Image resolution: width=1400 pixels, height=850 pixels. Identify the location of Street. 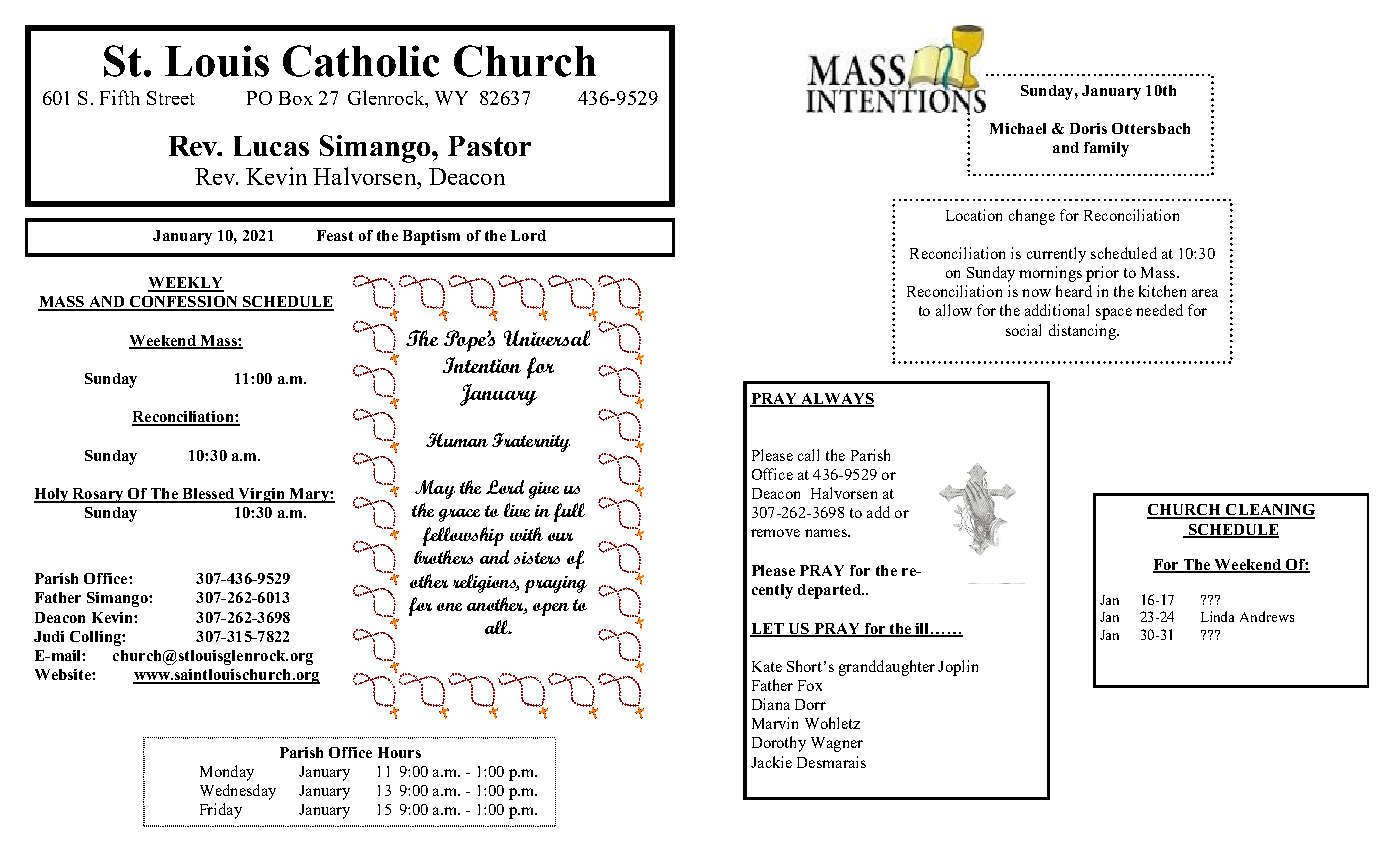
(171, 98).
